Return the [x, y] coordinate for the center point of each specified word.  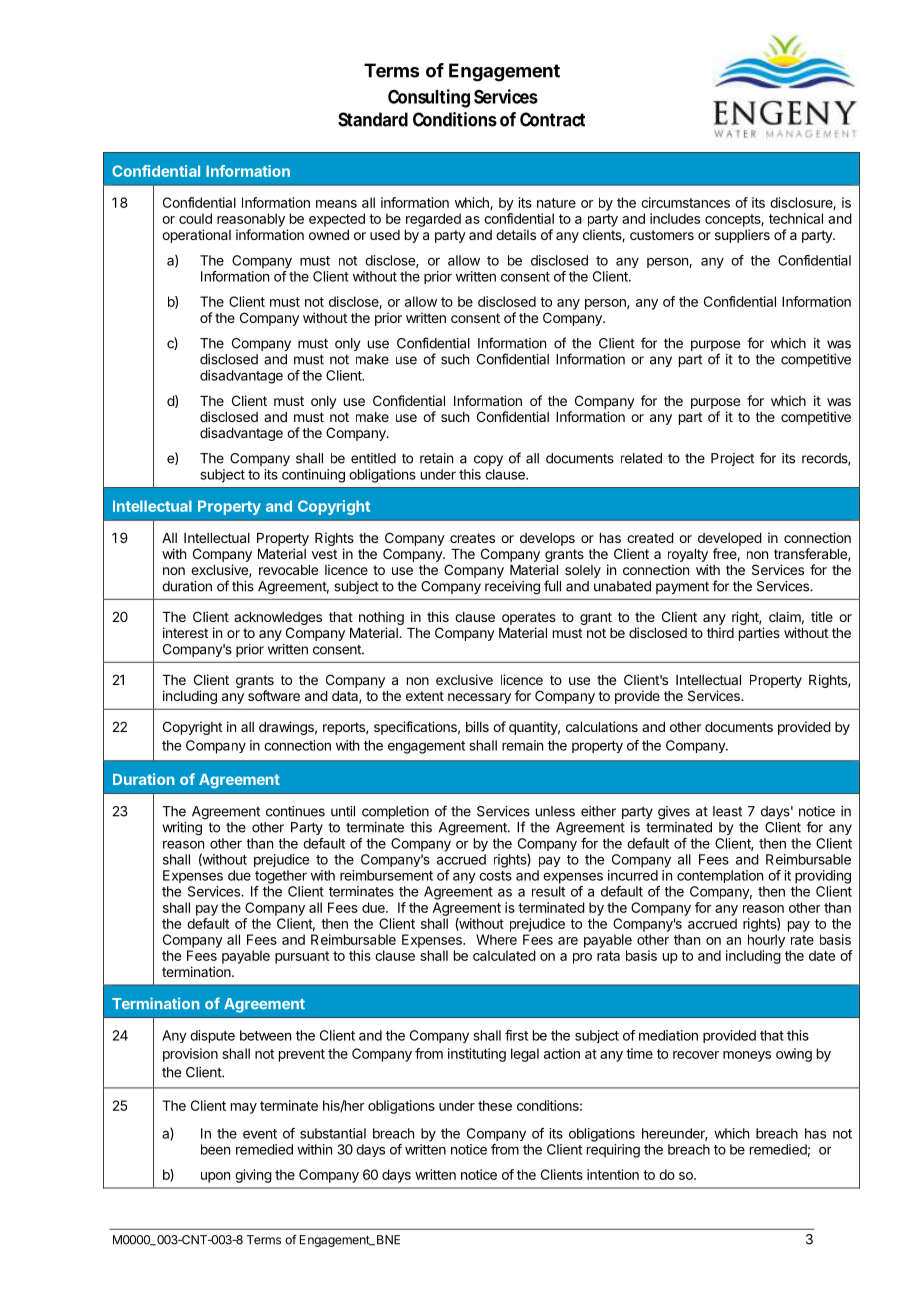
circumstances [685, 202]
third [720, 632]
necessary [479, 698]
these [495, 1105]
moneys [747, 1056]
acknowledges [278, 618]
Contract [552, 119]
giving [253, 1176]
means [336, 204]
